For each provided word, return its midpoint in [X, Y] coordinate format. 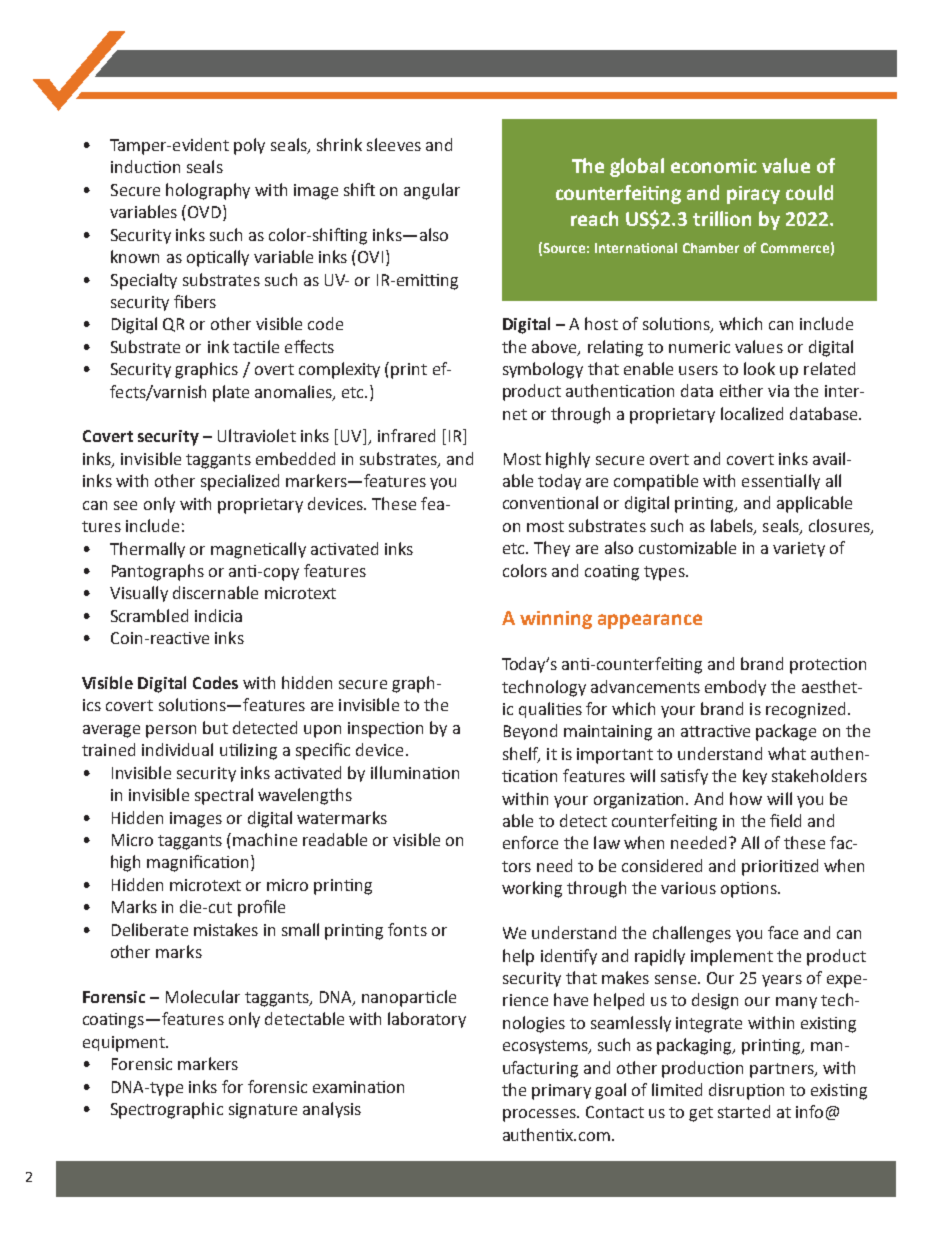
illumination [415, 772]
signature [263, 1111]
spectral [224, 796]
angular [432, 191]
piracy [753, 195]
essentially [781, 482]
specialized [240, 482]
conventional [550, 502]
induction [145, 166]
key [755, 777]
